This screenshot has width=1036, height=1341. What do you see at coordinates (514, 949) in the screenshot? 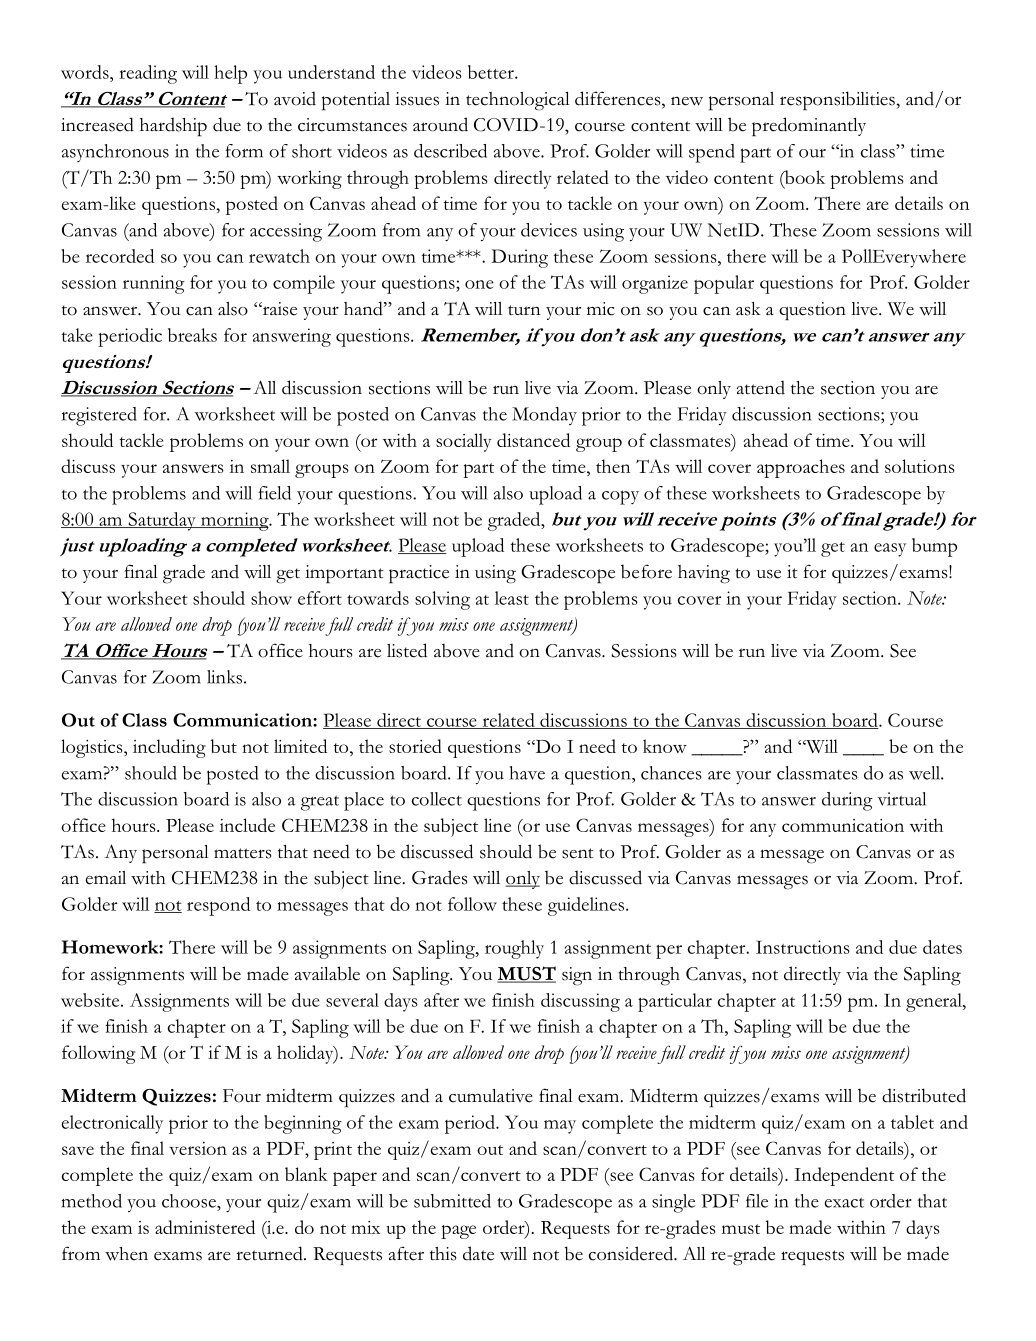
I see `roughly` at bounding box center [514, 949].
